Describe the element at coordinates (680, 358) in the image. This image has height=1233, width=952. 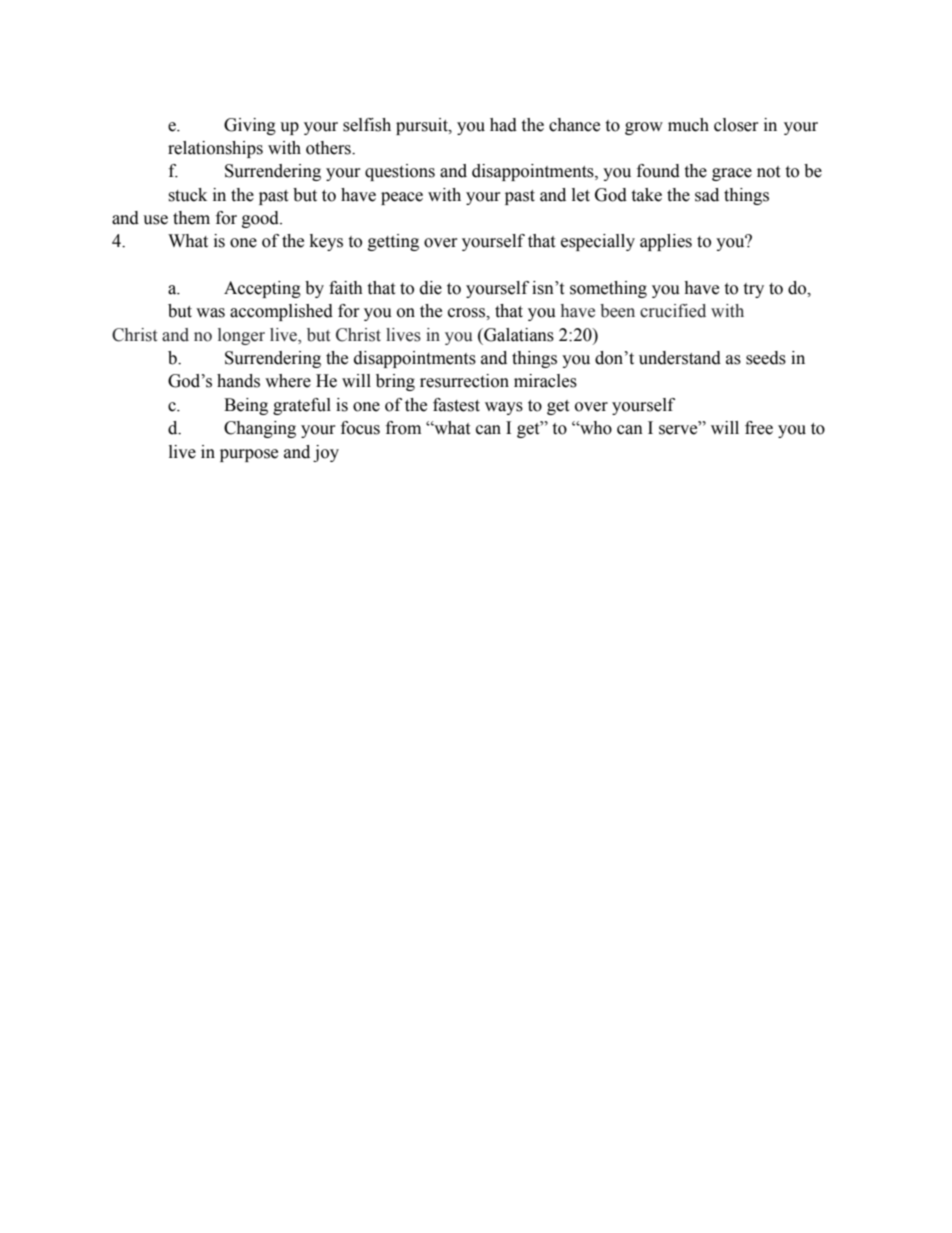
I see `understand` at that location.
